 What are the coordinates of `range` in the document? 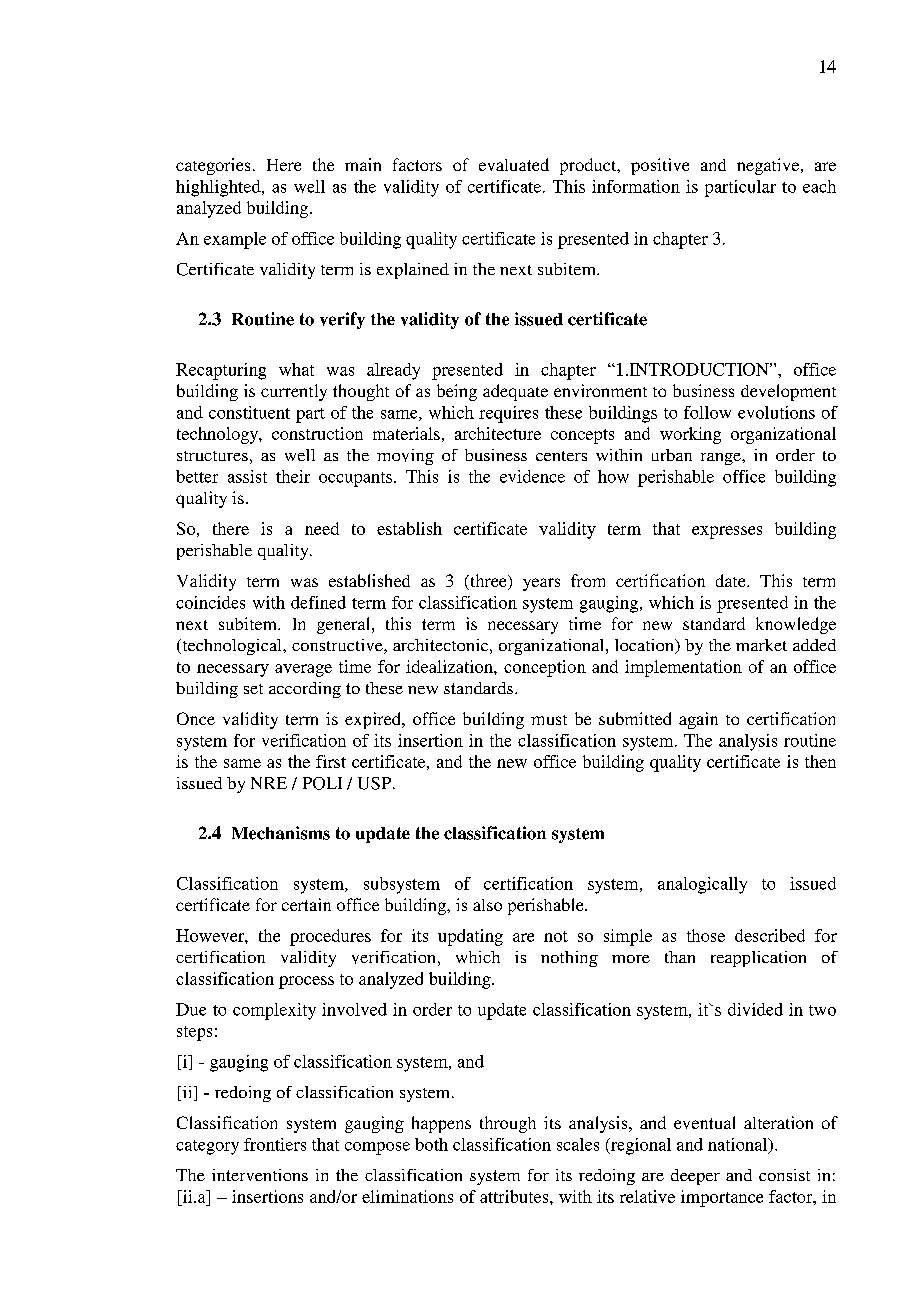 It's located at (722, 459).
